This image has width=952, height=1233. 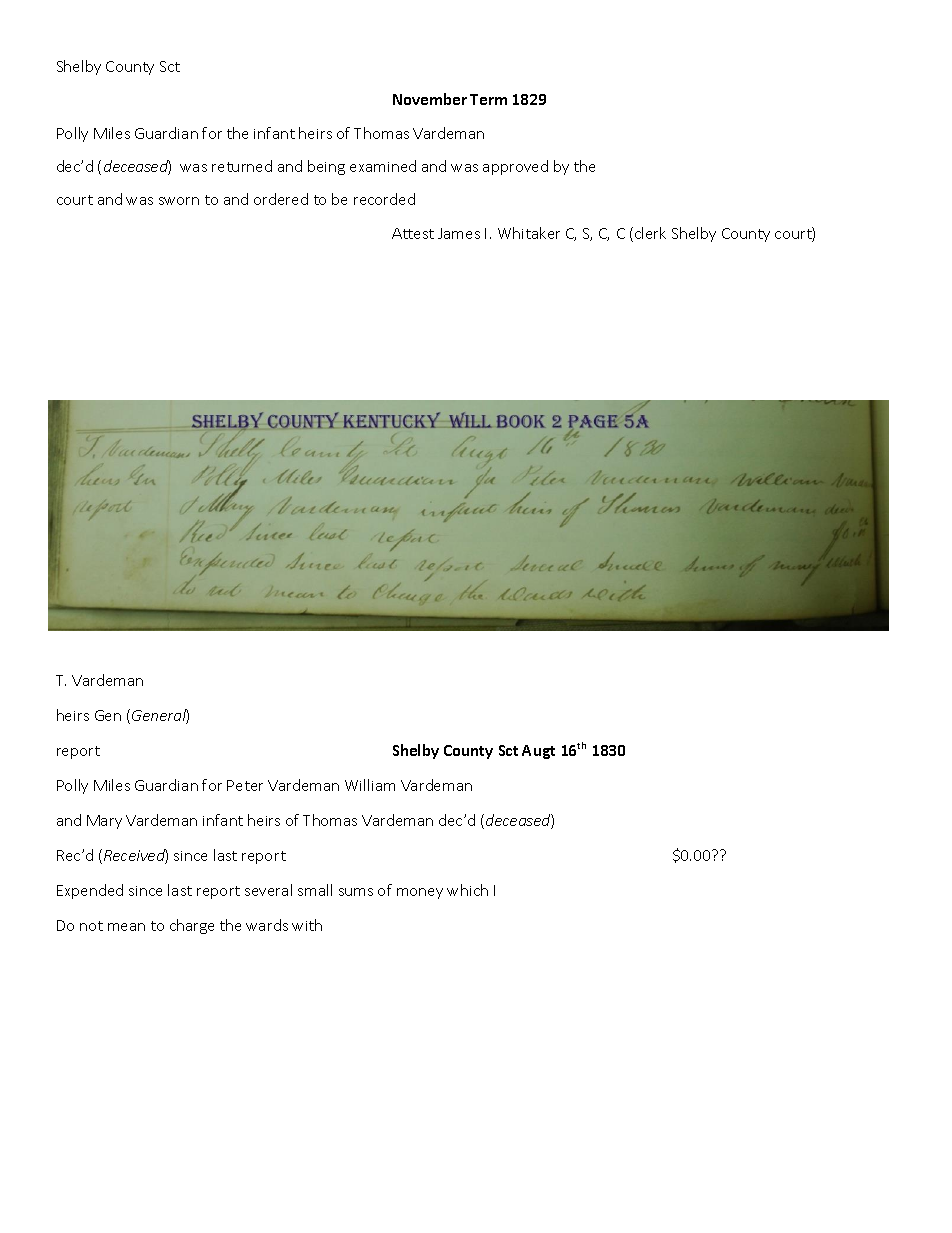 I want to click on sworn, so click(x=179, y=201).
